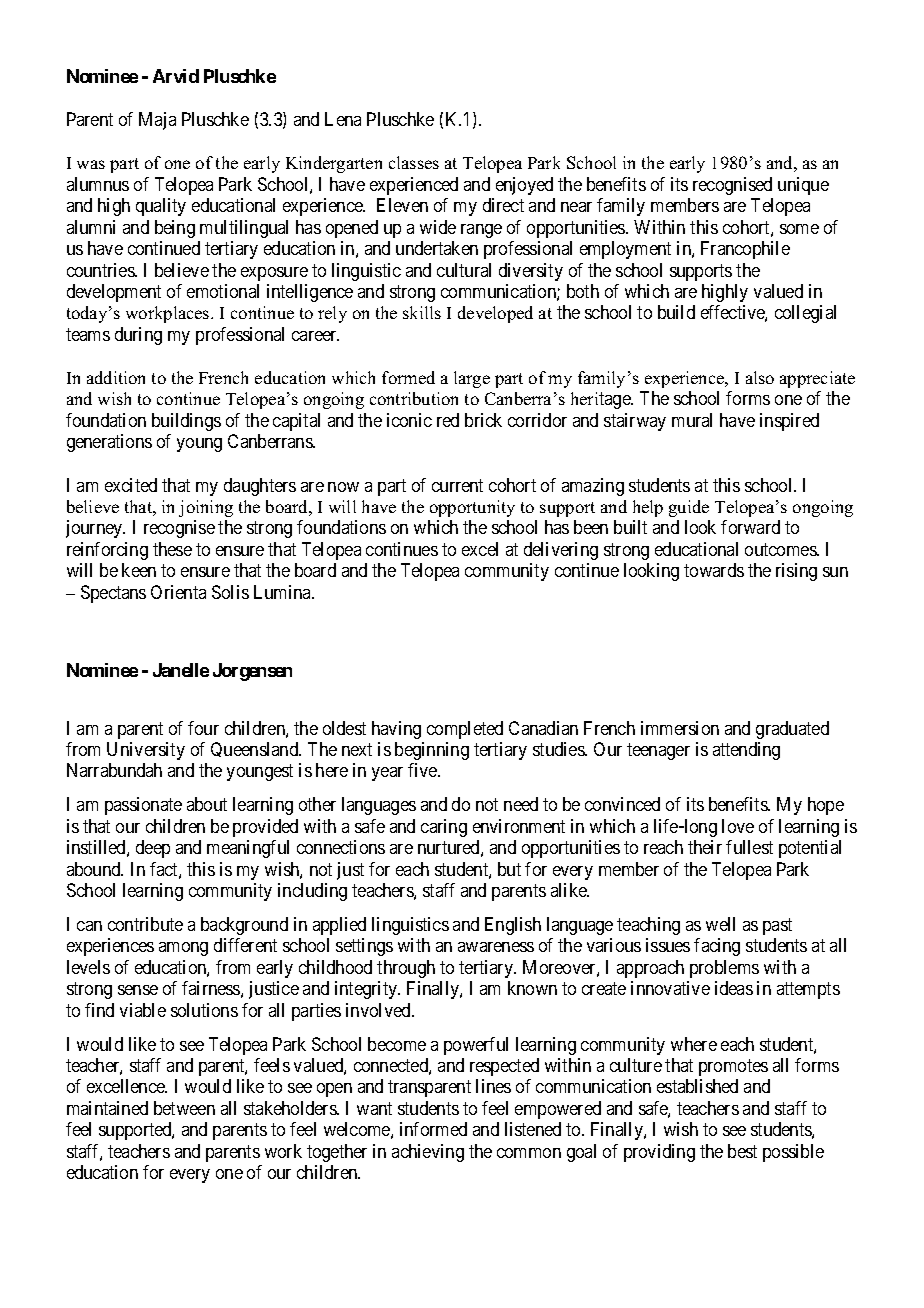  I want to click on achieving, so click(428, 1153).
